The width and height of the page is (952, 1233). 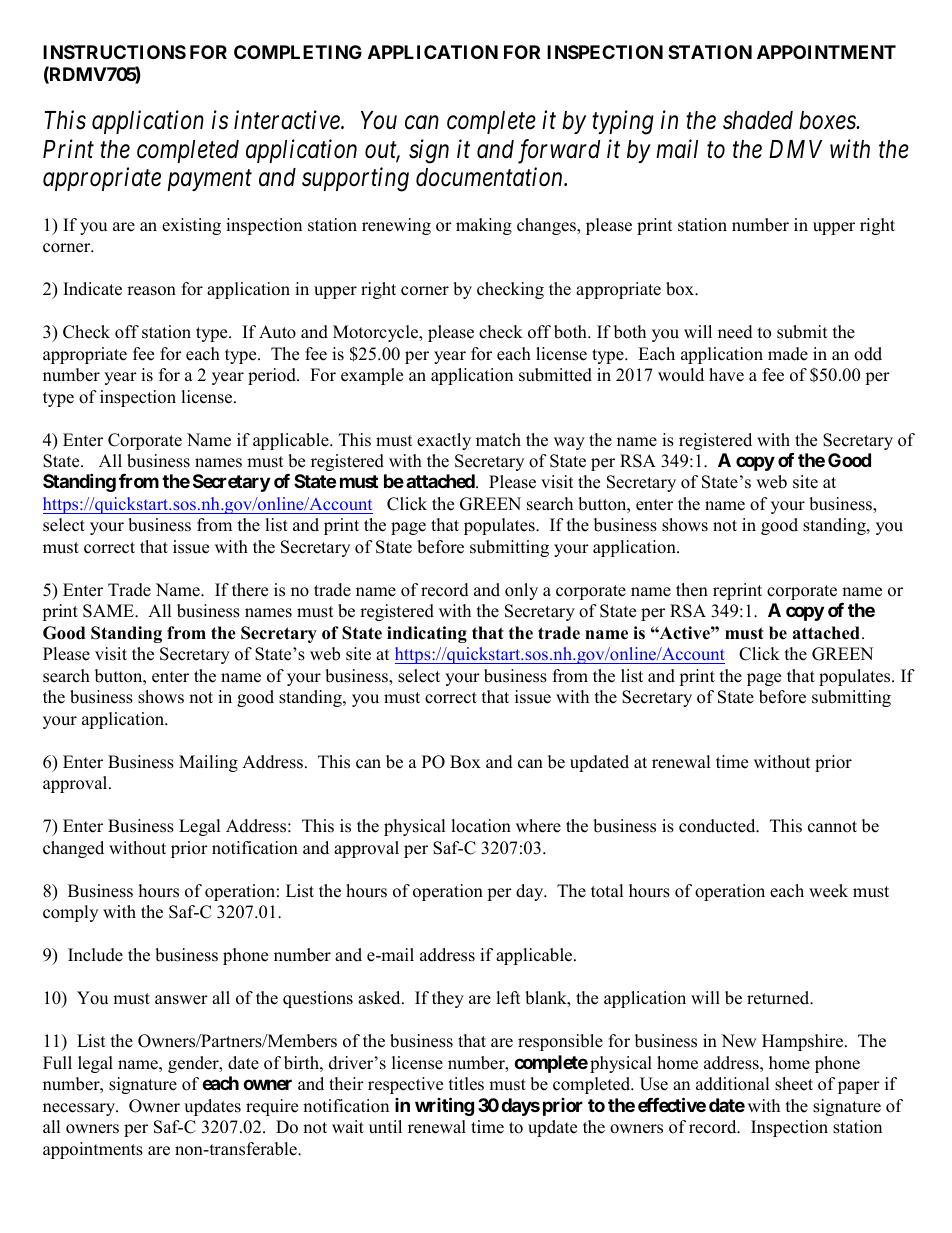 What do you see at coordinates (298, 52) in the page?
I see `COMPLETING` at bounding box center [298, 52].
